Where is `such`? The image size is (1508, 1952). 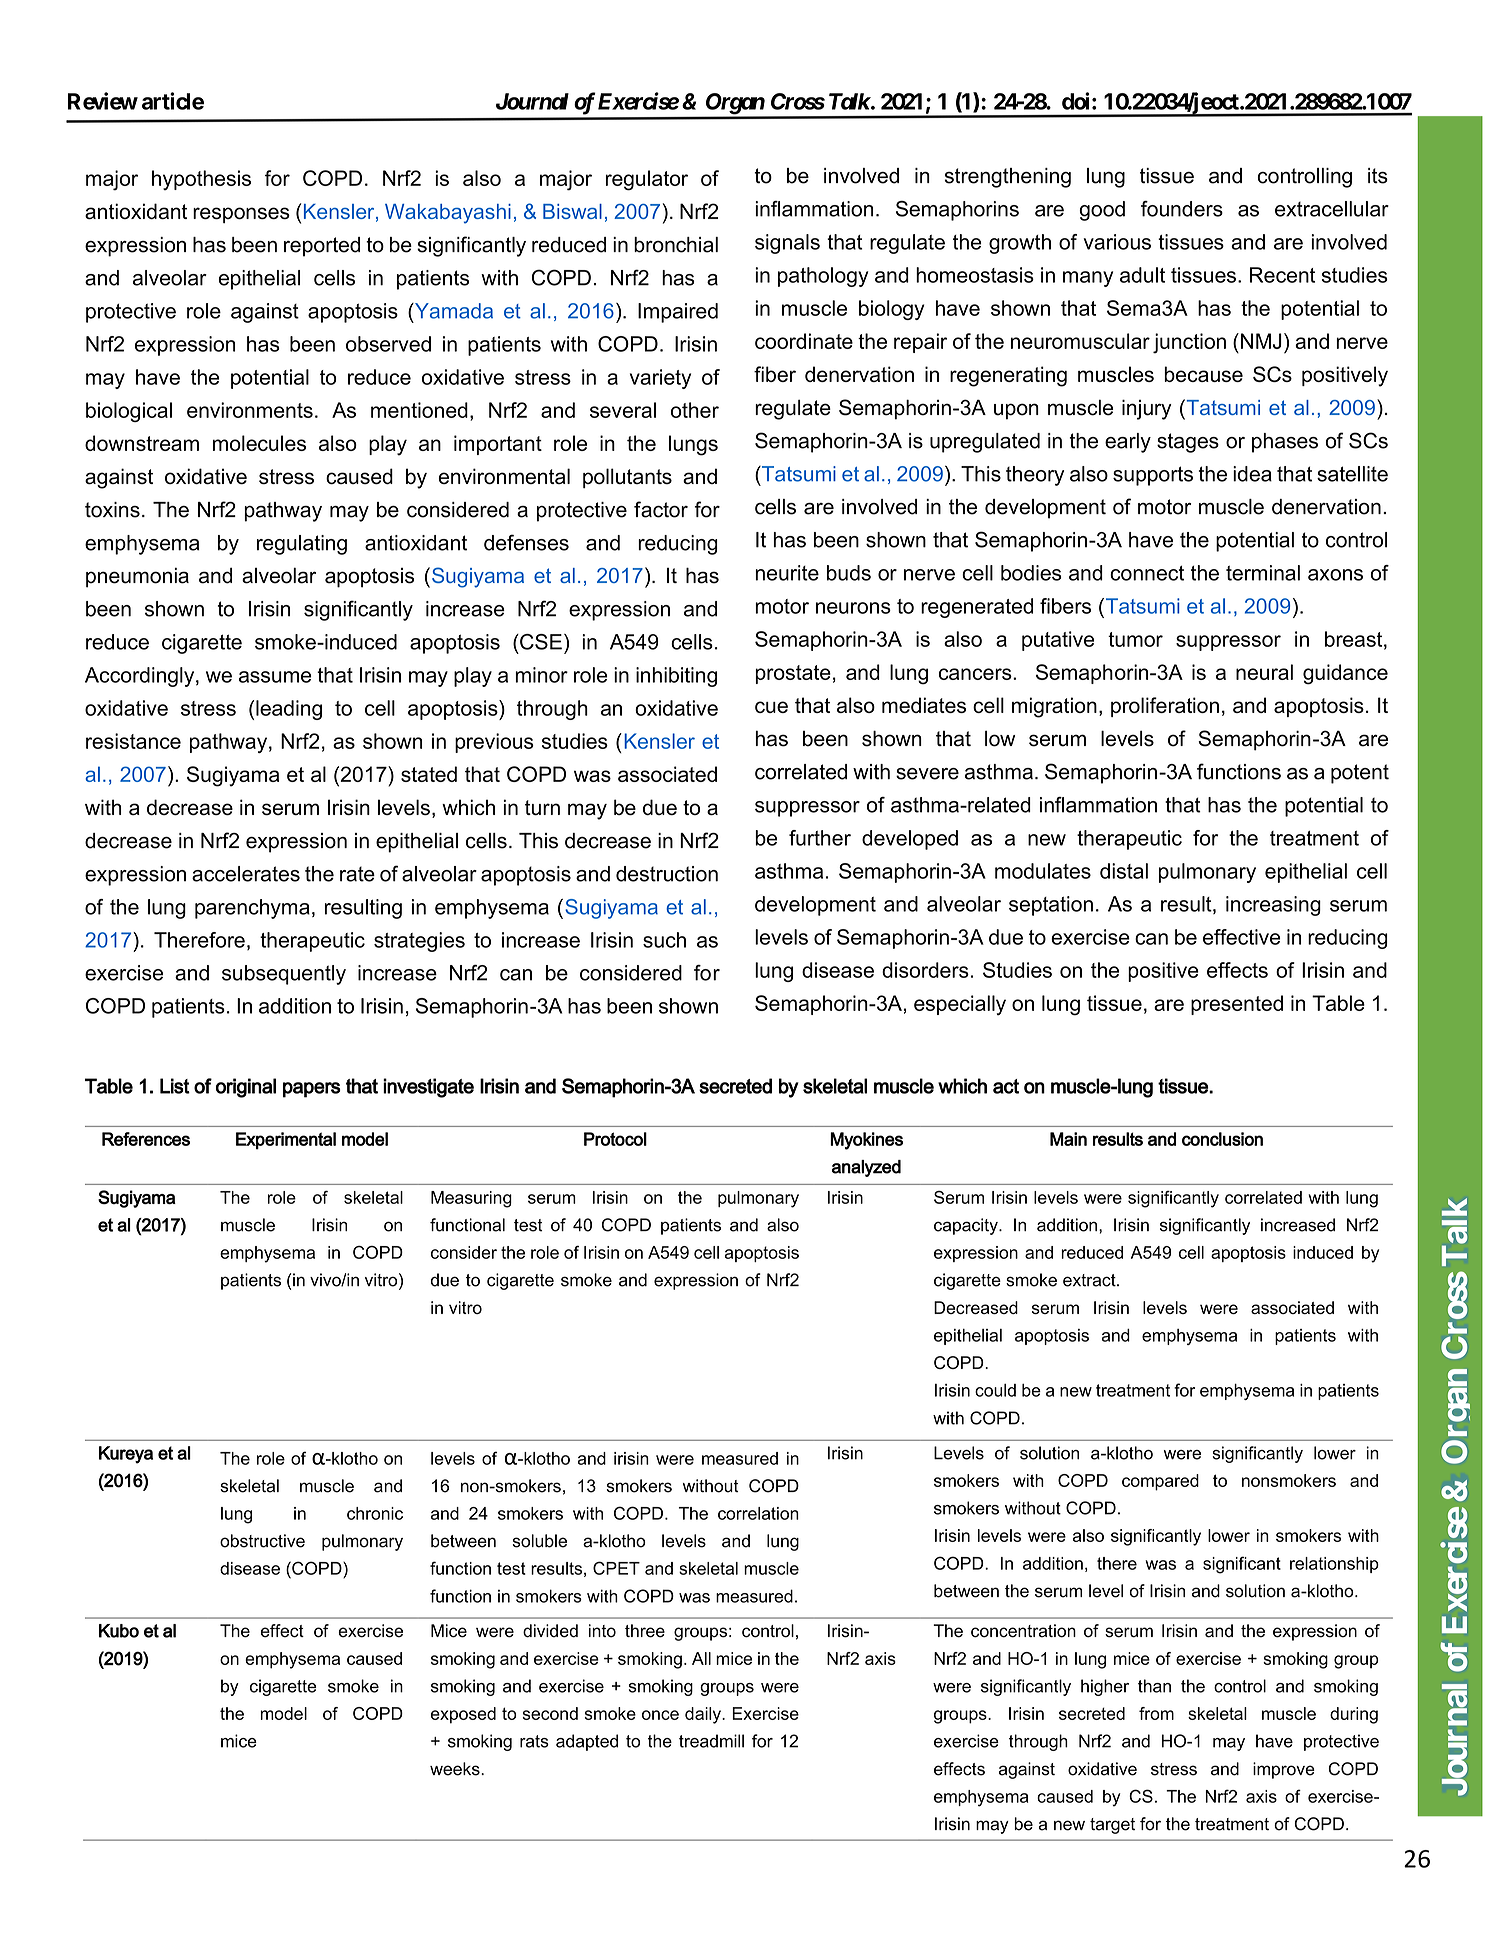 such is located at coordinates (664, 940).
